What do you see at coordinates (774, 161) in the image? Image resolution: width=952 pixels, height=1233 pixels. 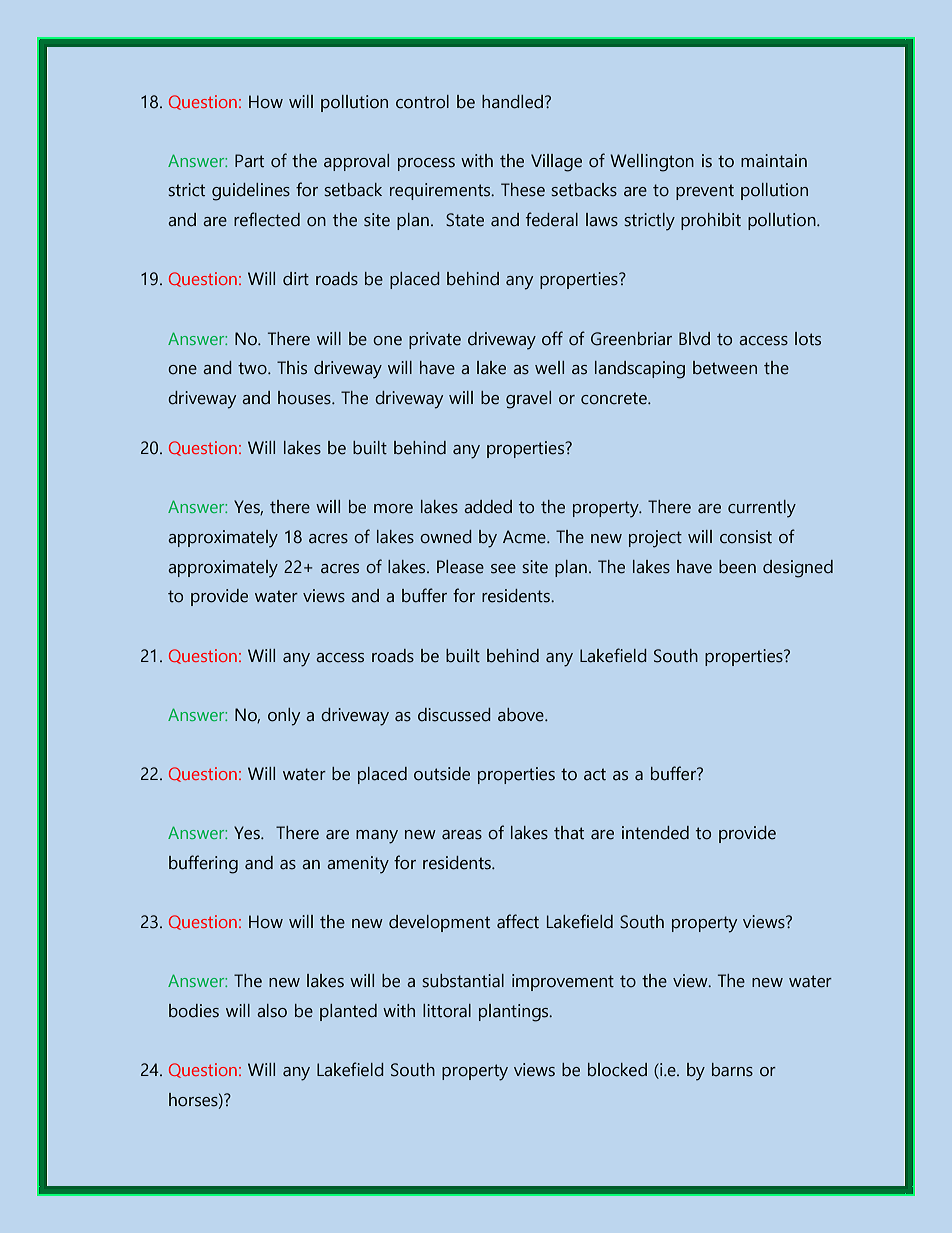 I see `maintain` at bounding box center [774, 161].
